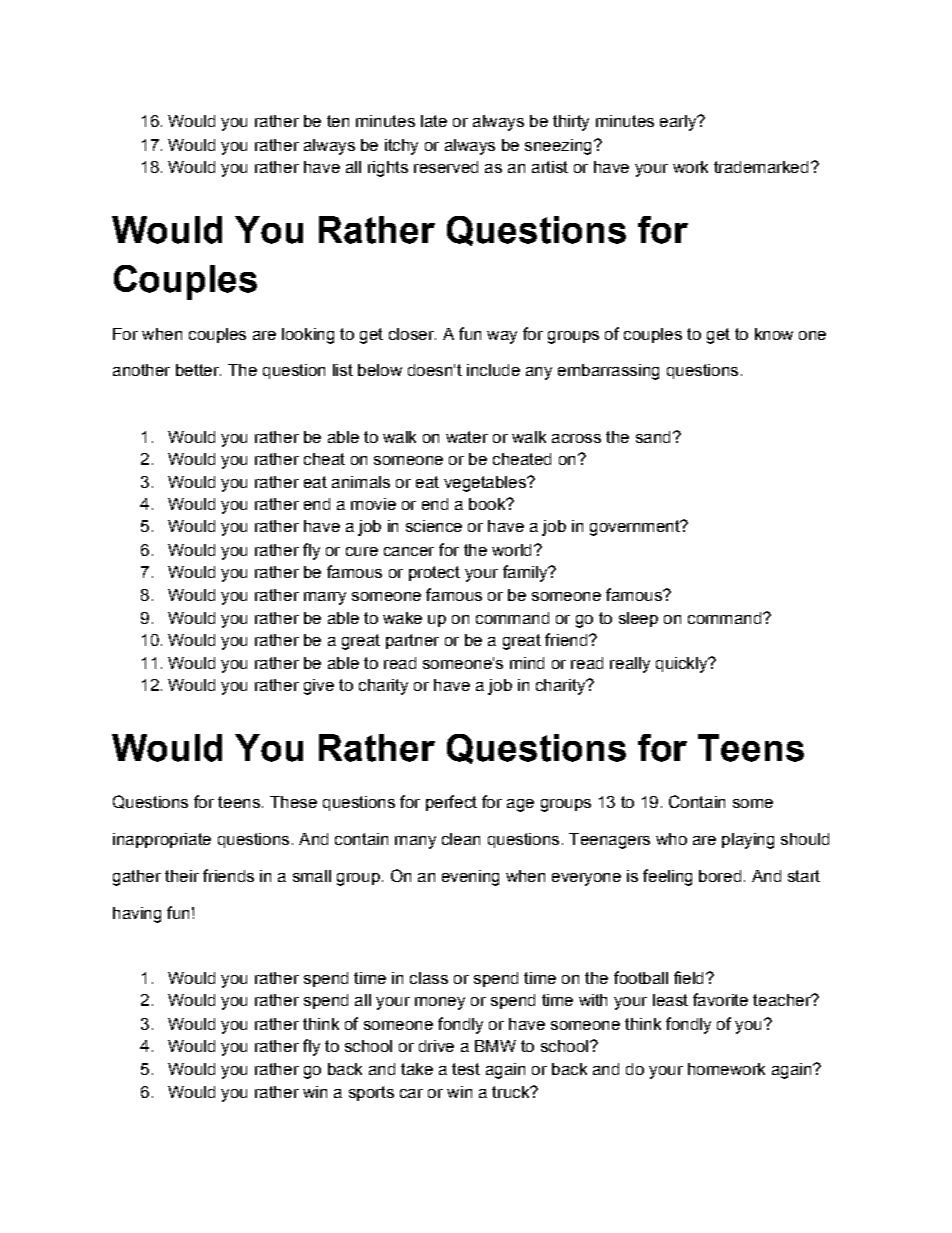 The width and height of the page is (952, 1233). Describe the element at coordinates (446, 167) in the page. I see `reserved` at that location.
